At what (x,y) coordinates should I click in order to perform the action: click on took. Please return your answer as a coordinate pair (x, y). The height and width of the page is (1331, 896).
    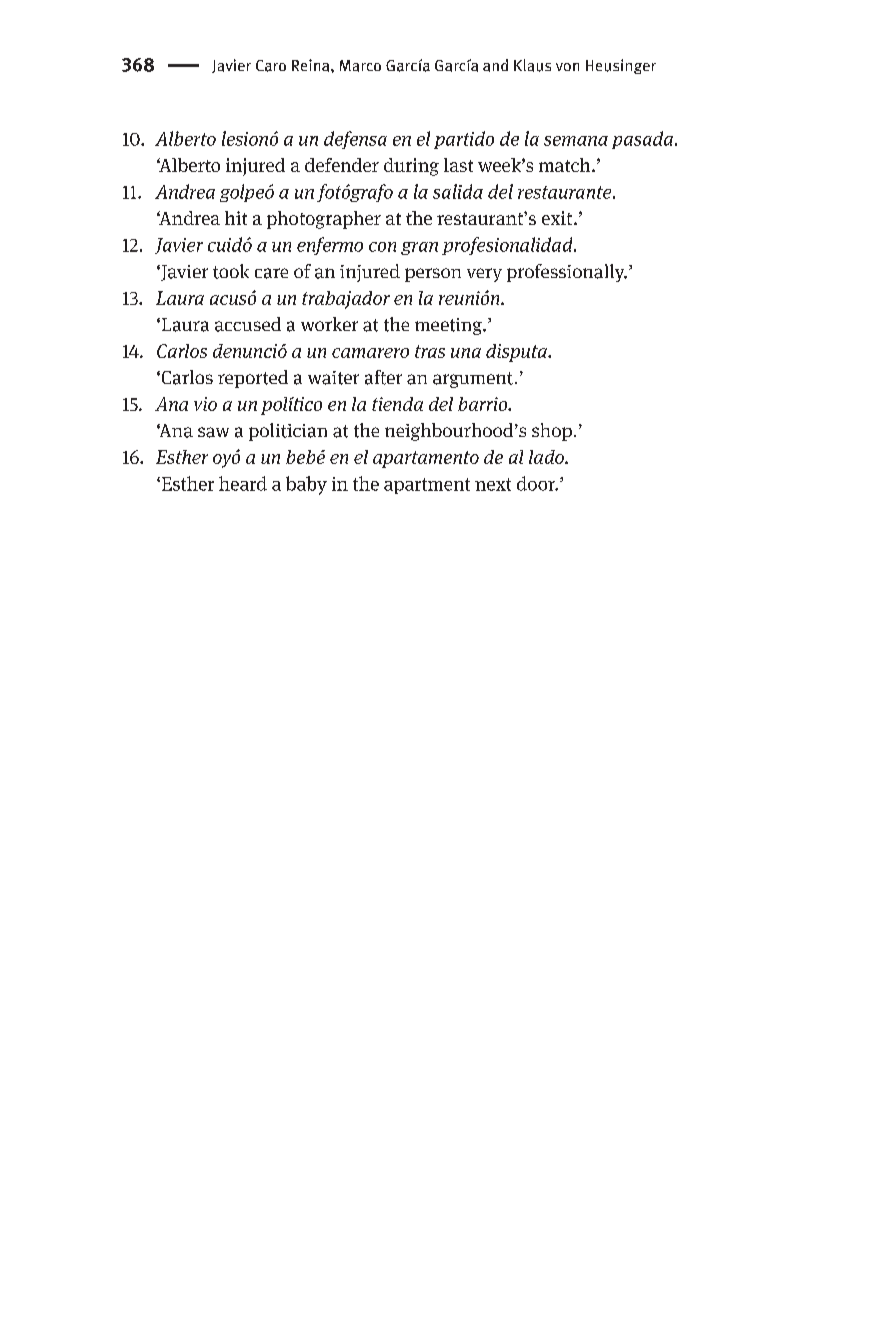
    Looking at the image, I should click on (231, 271).
